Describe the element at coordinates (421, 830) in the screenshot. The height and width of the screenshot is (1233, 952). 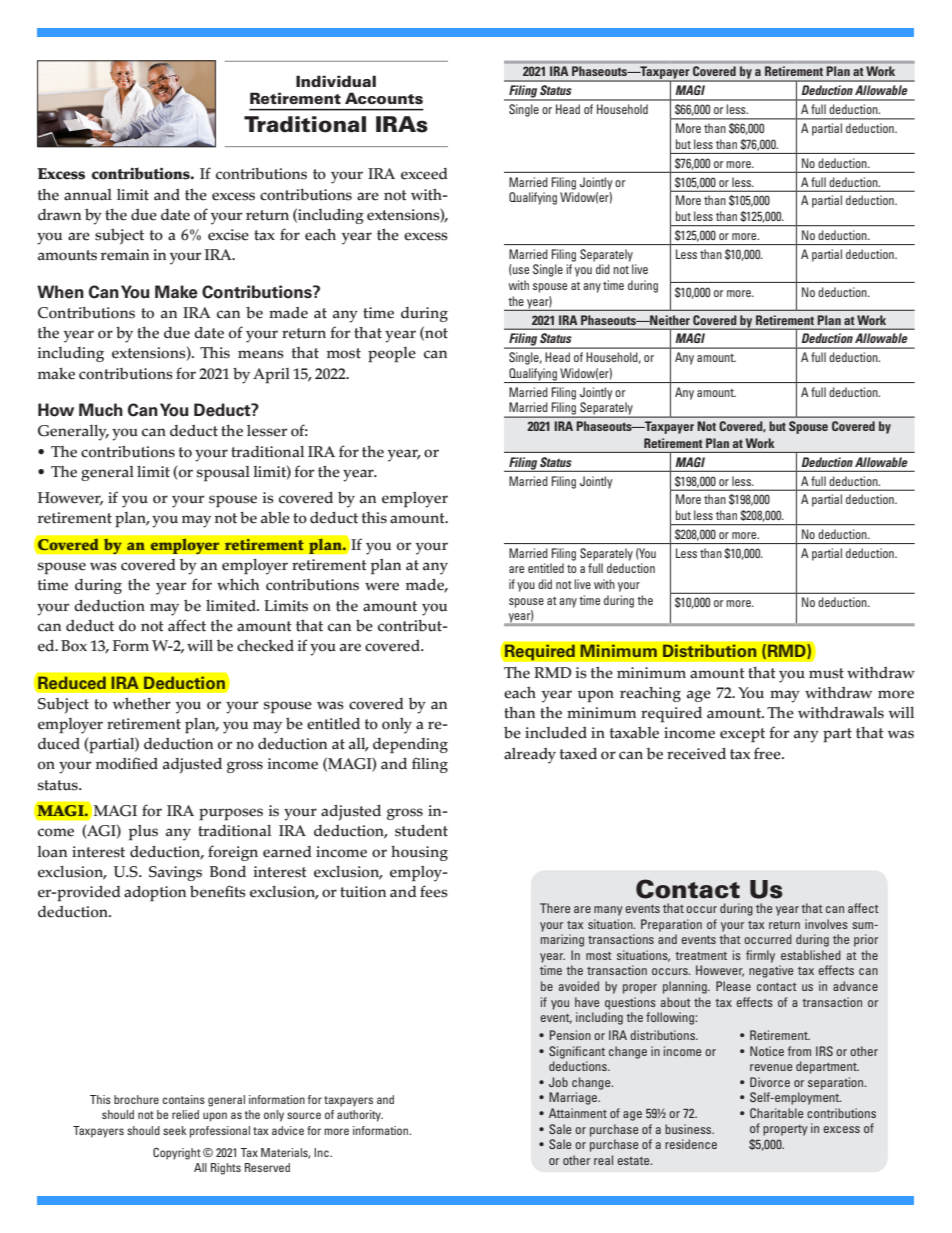
I see `student` at that location.
